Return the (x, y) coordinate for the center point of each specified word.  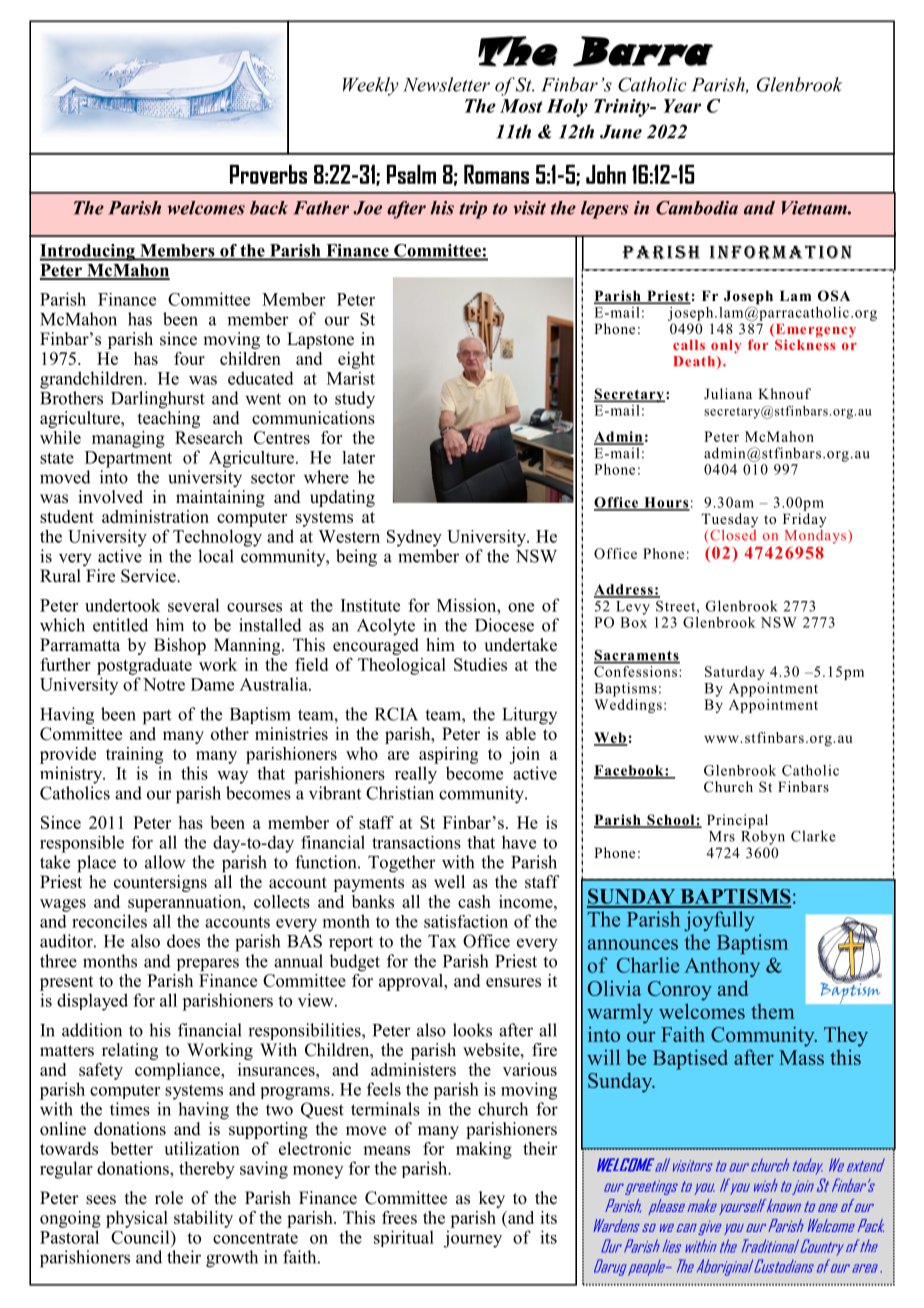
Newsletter (446, 84)
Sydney (414, 538)
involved (110, 497)
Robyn (763, 836)
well (449, 882)
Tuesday (729, 521)
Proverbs (268, 174)
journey (473, 1239)
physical (137, 1219)
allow (165, 862)
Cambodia (697, 208)
